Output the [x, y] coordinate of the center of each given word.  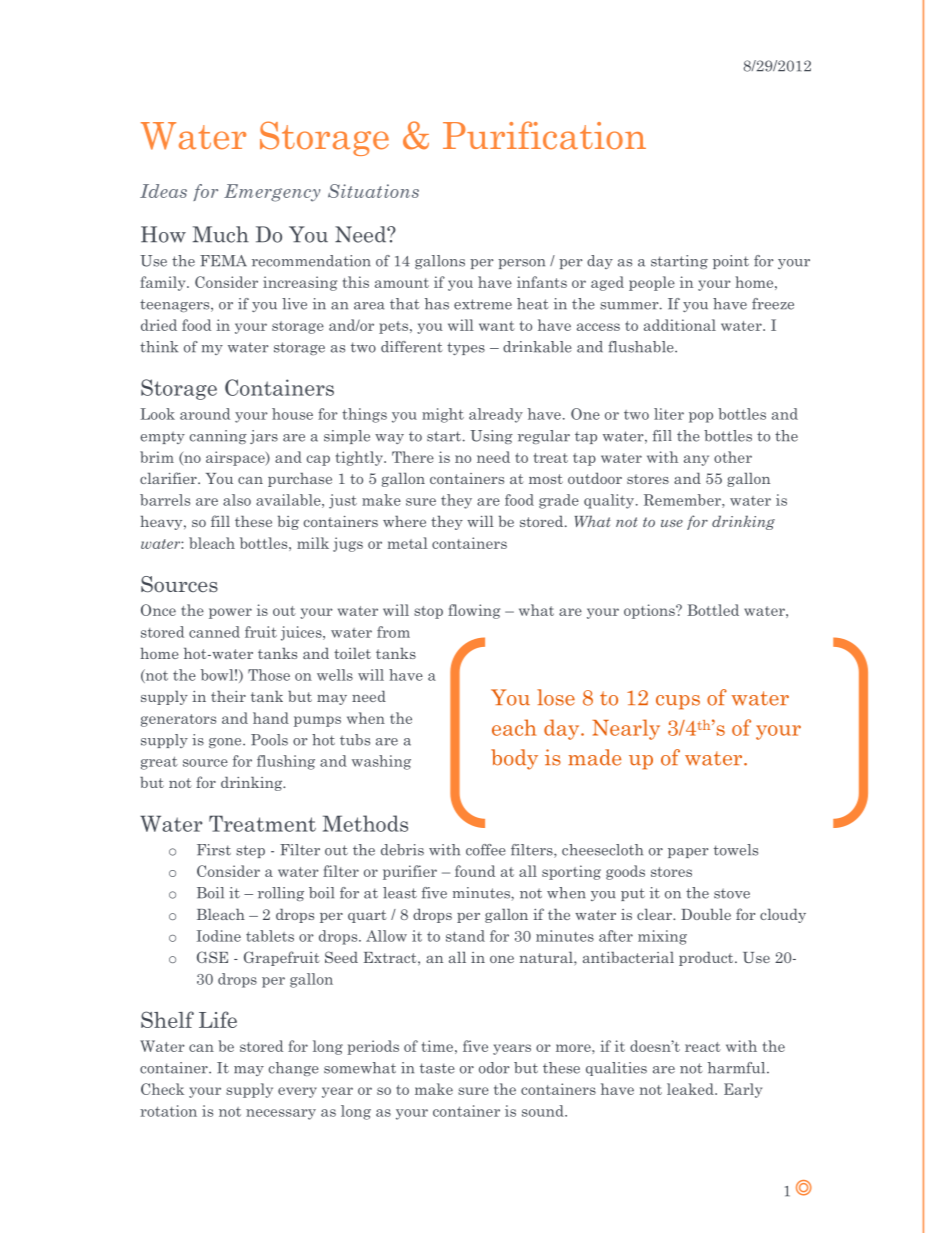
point [731, 262]
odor [494, 1068]
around [205, 414]
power [230, 613]
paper [688, 853]
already [496, 415]
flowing [474, 611]
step [250, 851]
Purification [544, 135]
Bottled [713, 610]
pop [701, 417]
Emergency [272, 193]
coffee [486, 850]
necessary [281, 1114]
